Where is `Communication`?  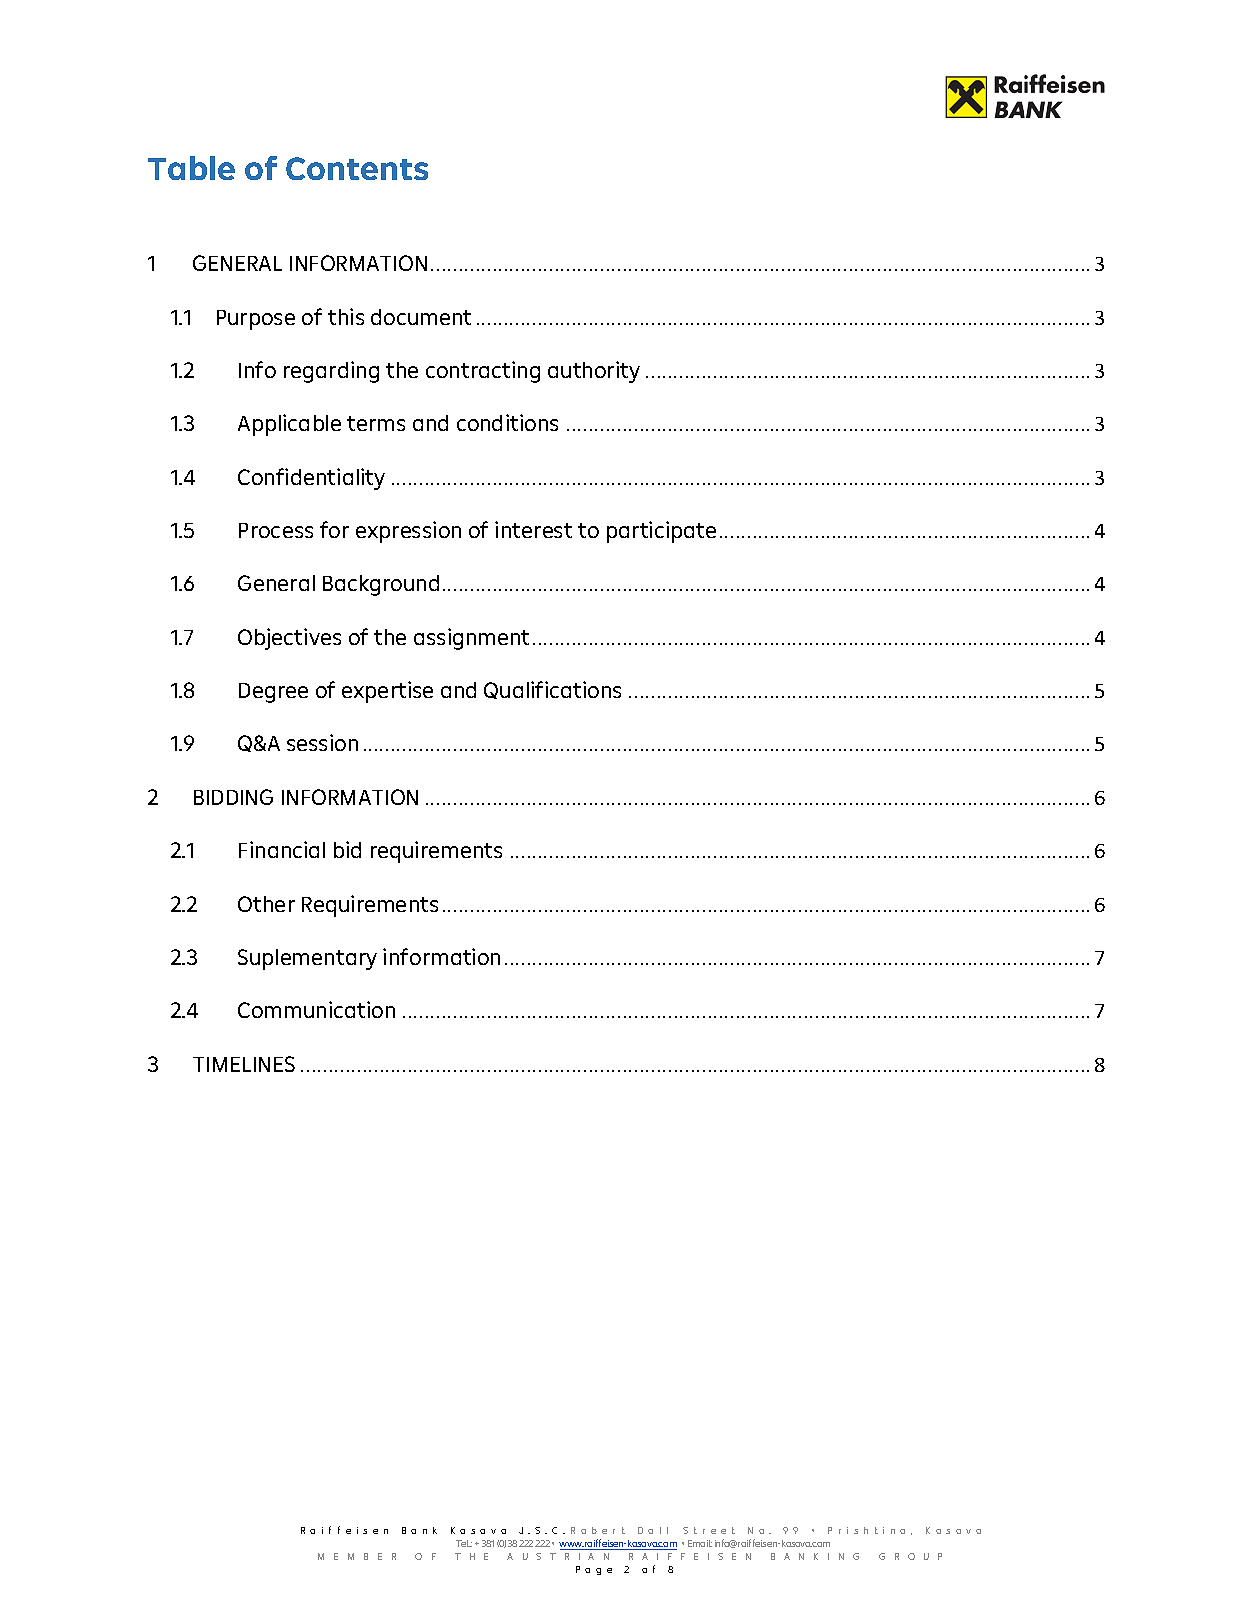 Communication is located at coordinates (316, 1009).
